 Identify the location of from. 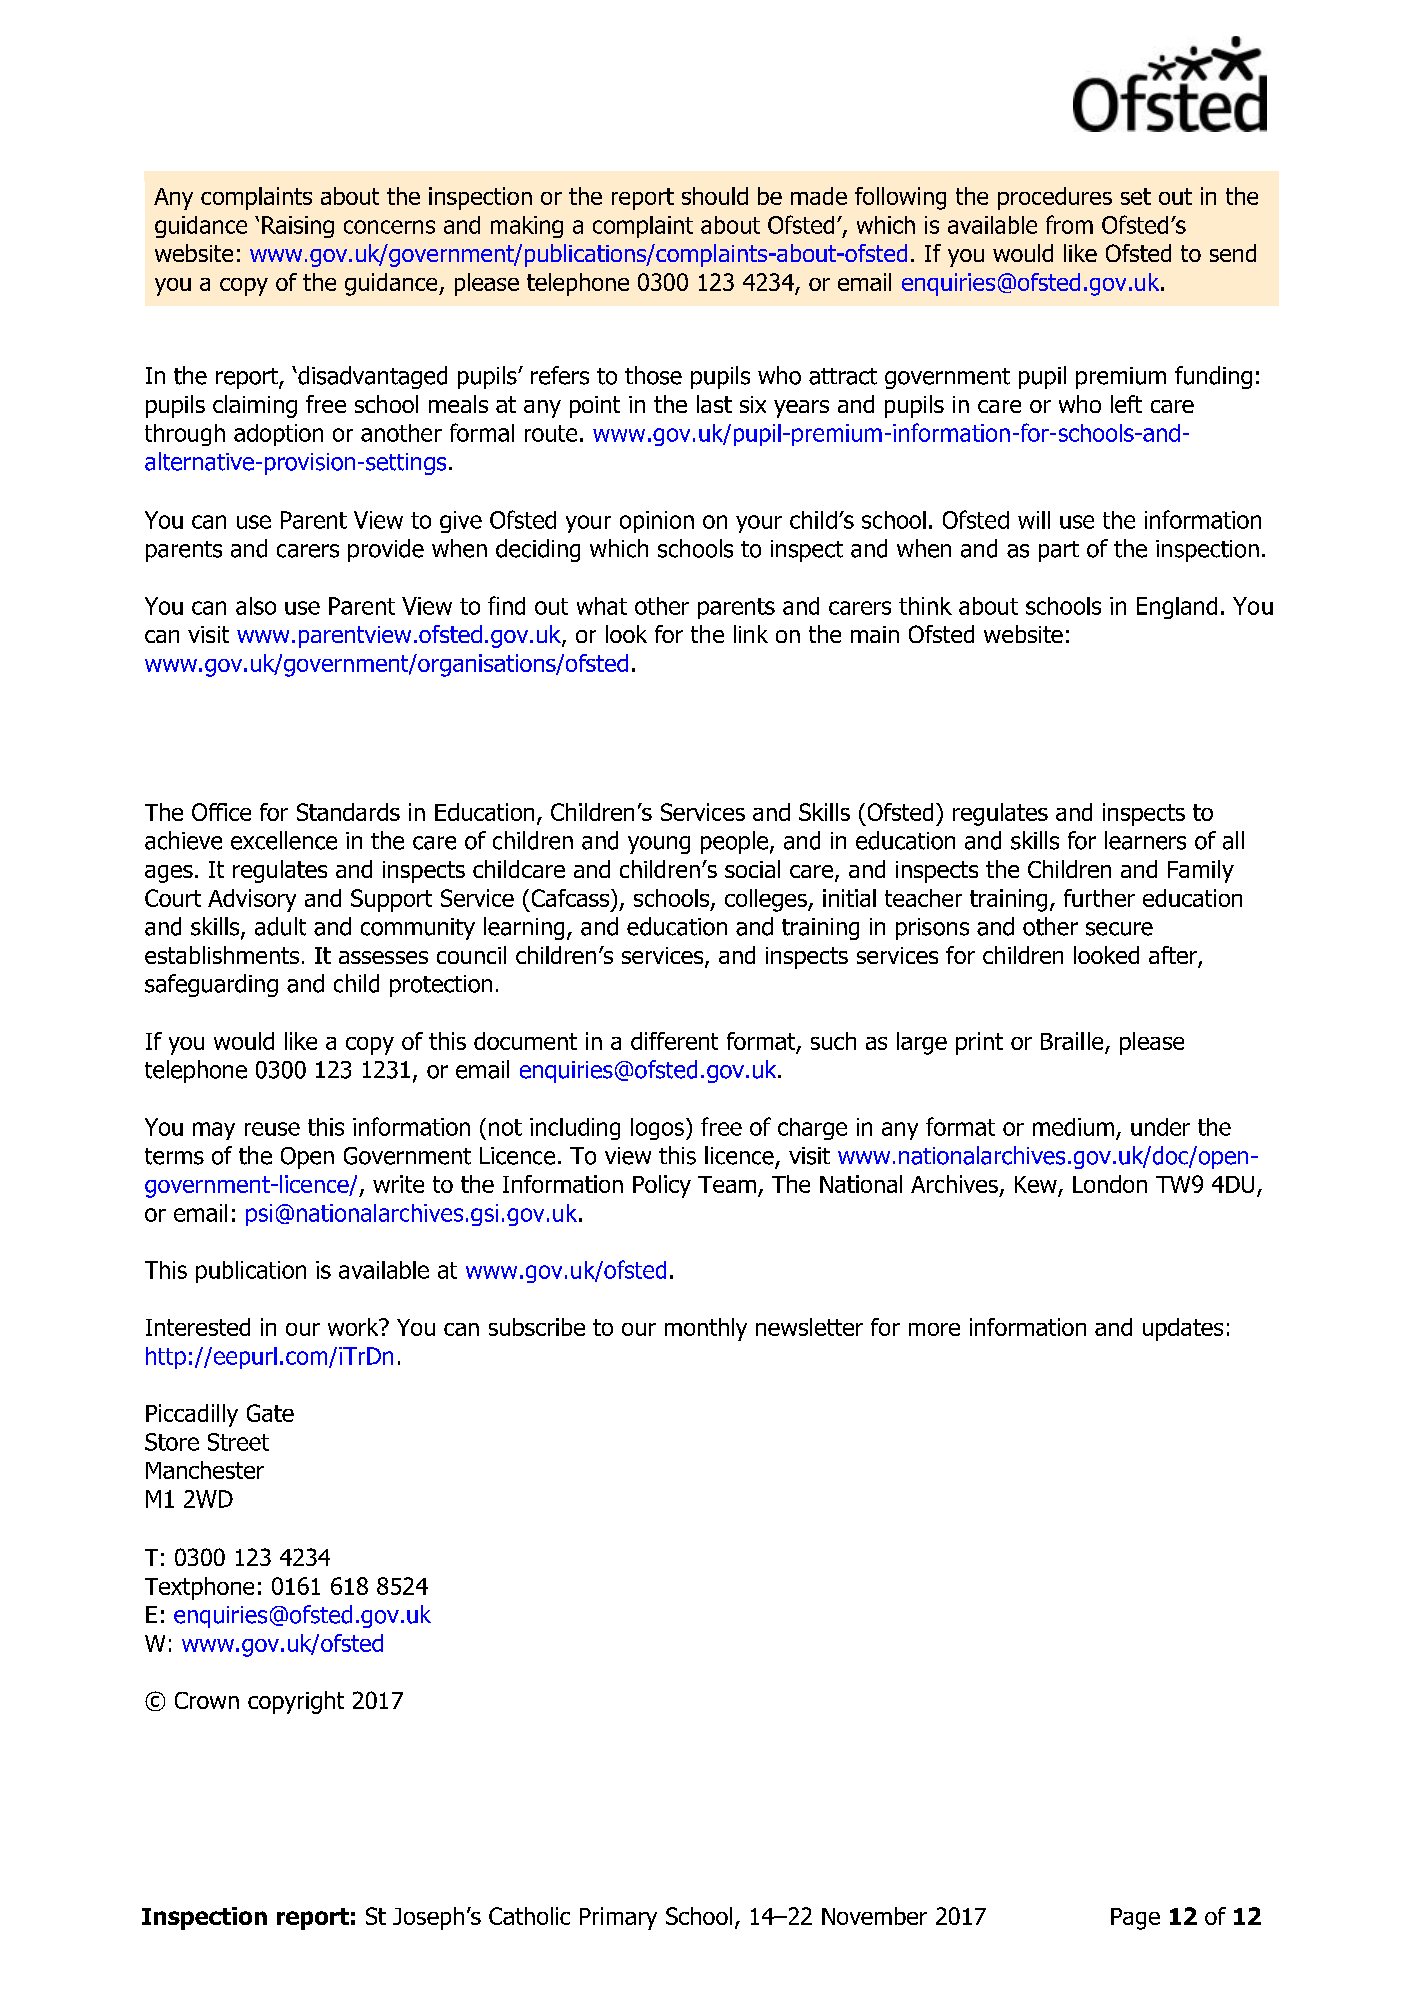
(1069, 224).
